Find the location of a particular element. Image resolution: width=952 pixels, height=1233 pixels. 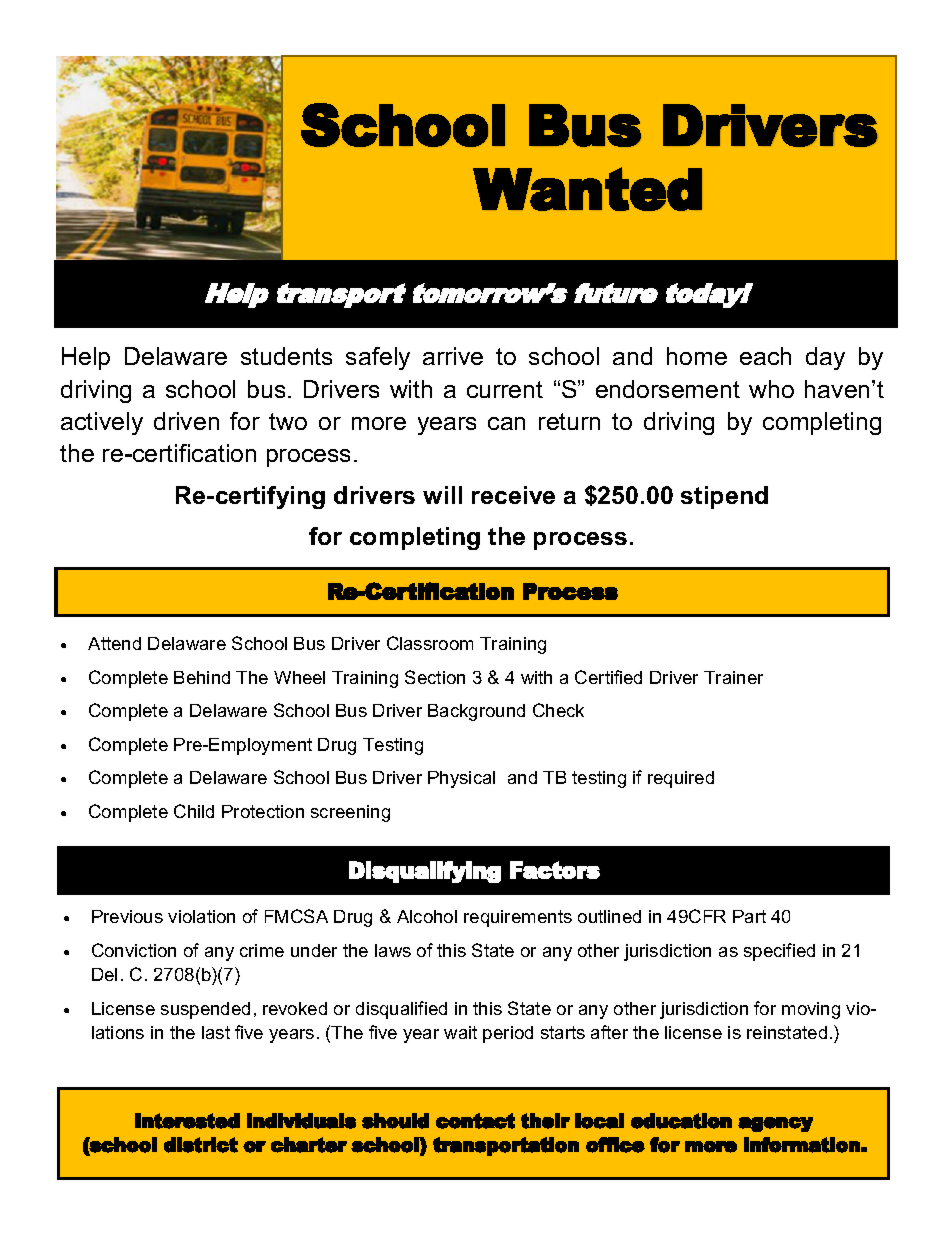

stipend is located at coordinates (724, 497).
